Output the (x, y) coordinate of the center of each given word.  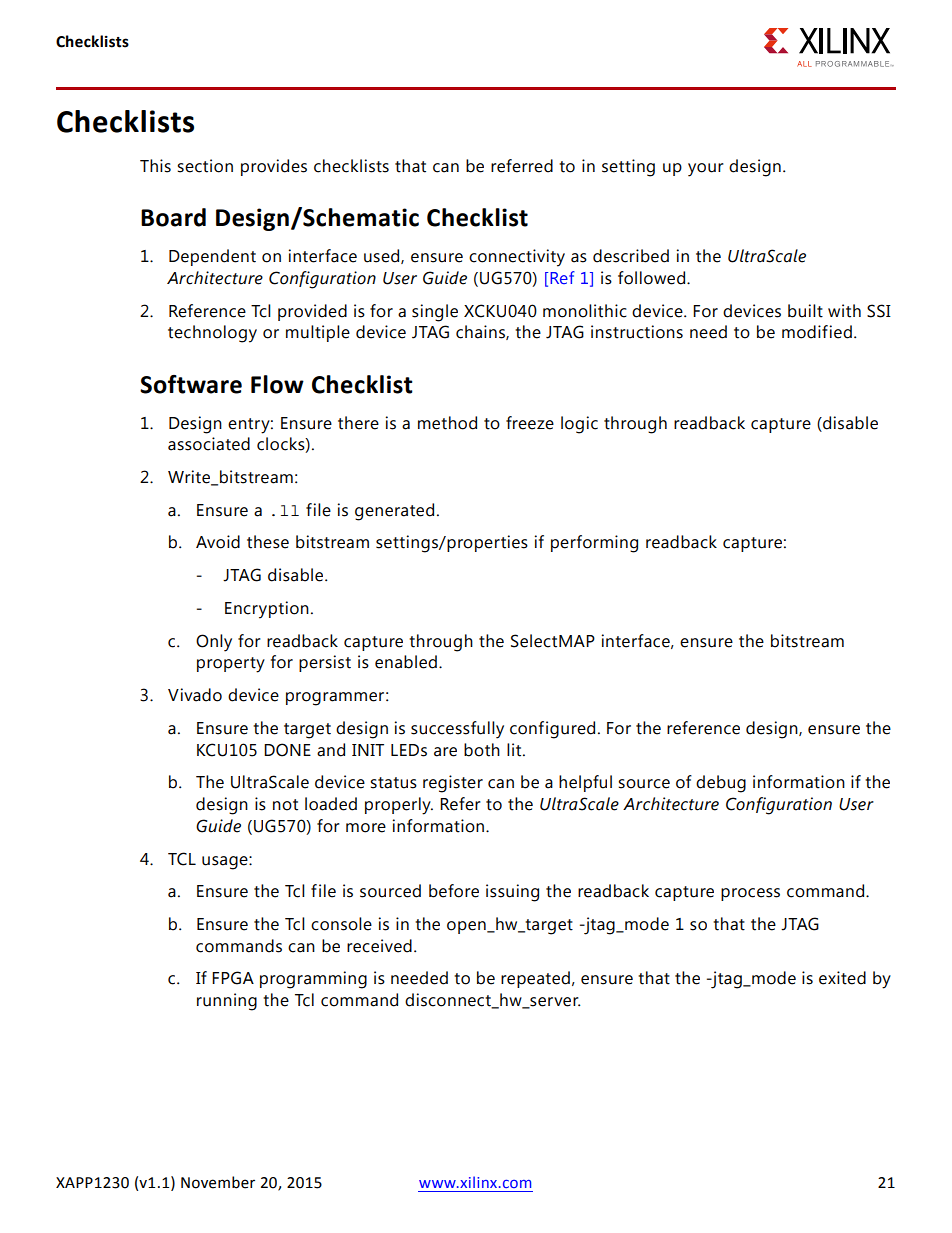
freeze (530, 423)
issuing (512, 893)
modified (817, 332)
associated (209, 444)
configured (552, 730)
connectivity (517, 258)
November (218, 1182)
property (231, 665)
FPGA (233, 978)
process (750, 894)
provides (274, 167)
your (706, 170)
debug (721, 784)
